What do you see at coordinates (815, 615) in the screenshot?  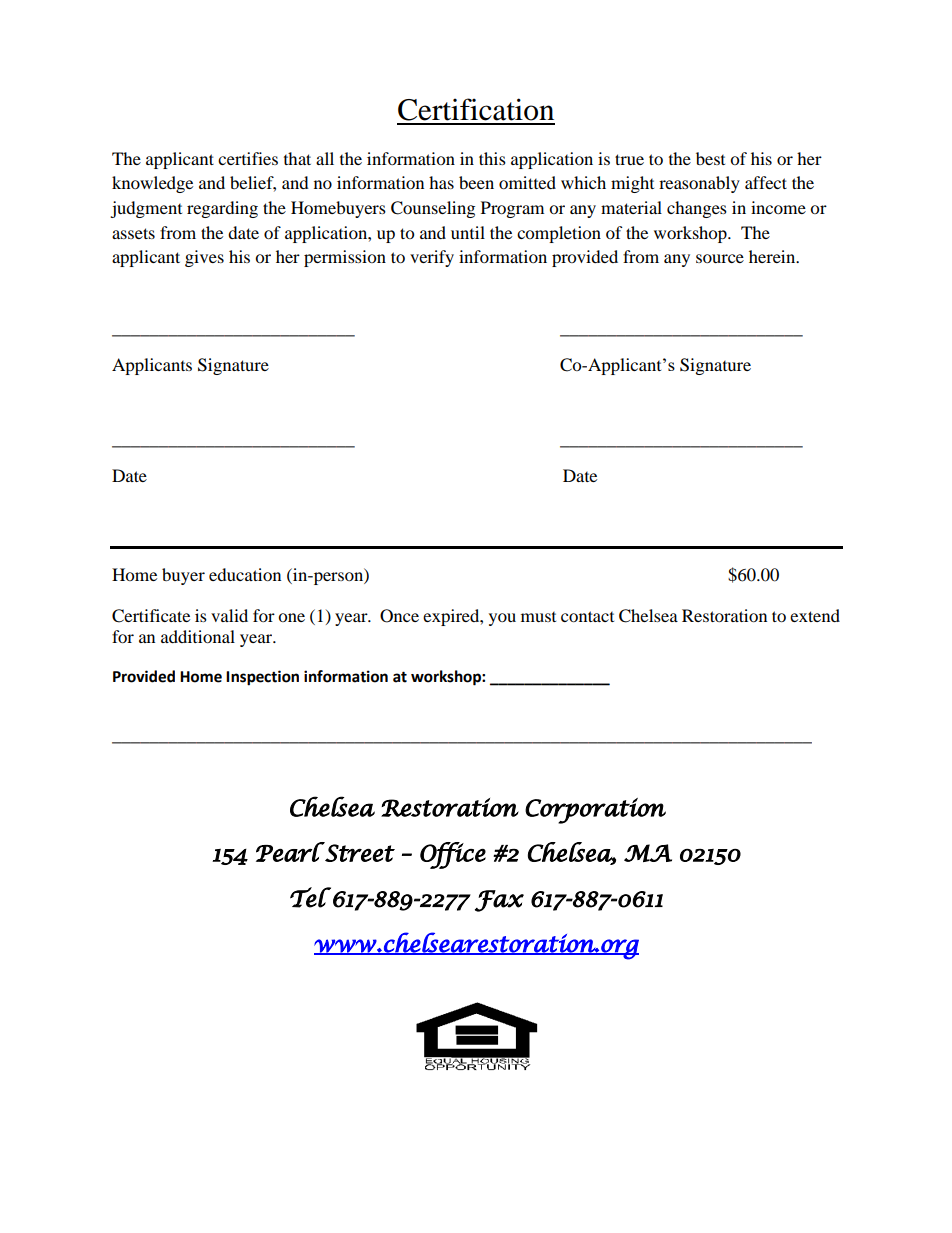 I see `extend` at bounding box center [815, 615].
